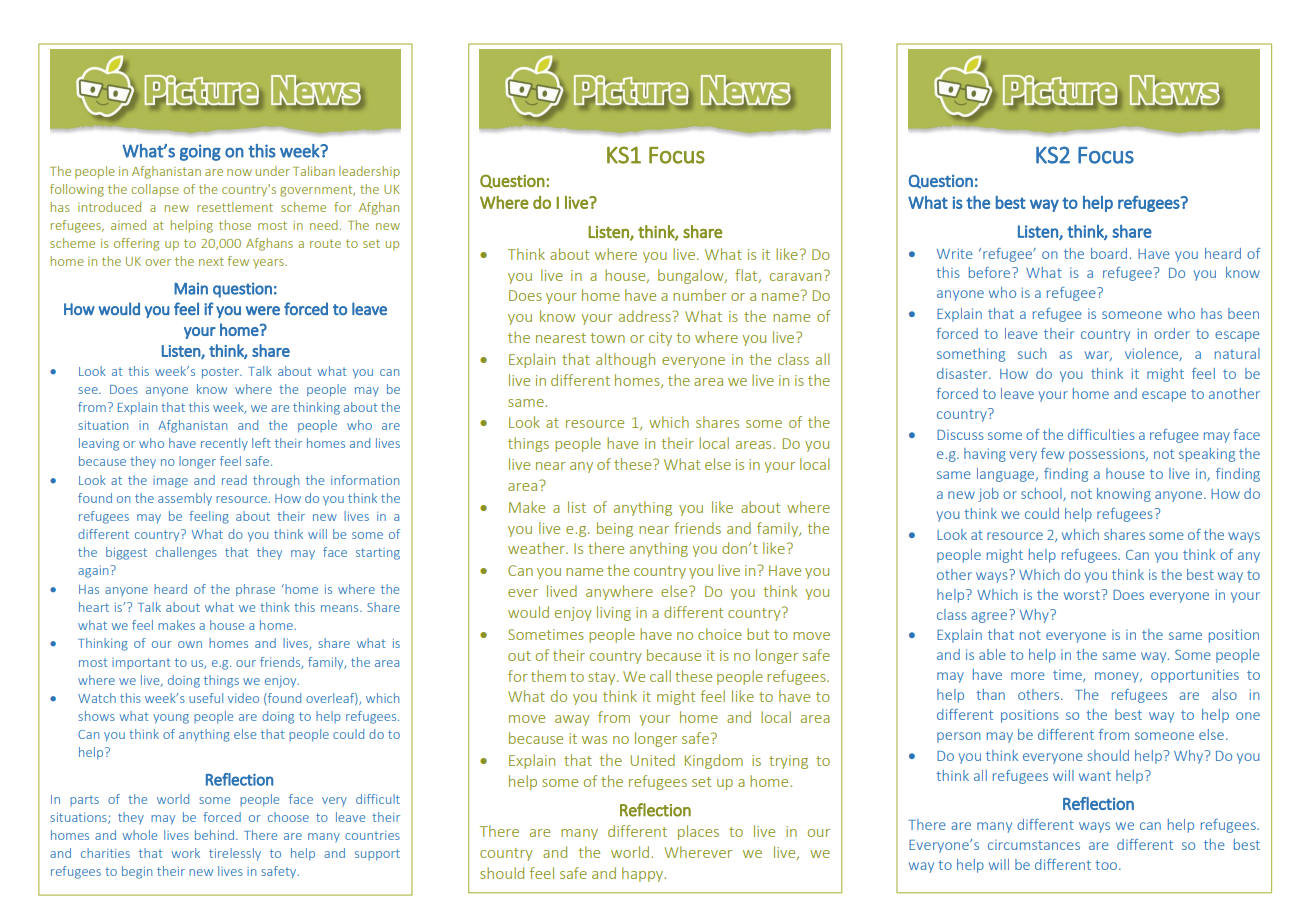 This image has width=1309, height=924. I want to click on away, so click(572, 720).
